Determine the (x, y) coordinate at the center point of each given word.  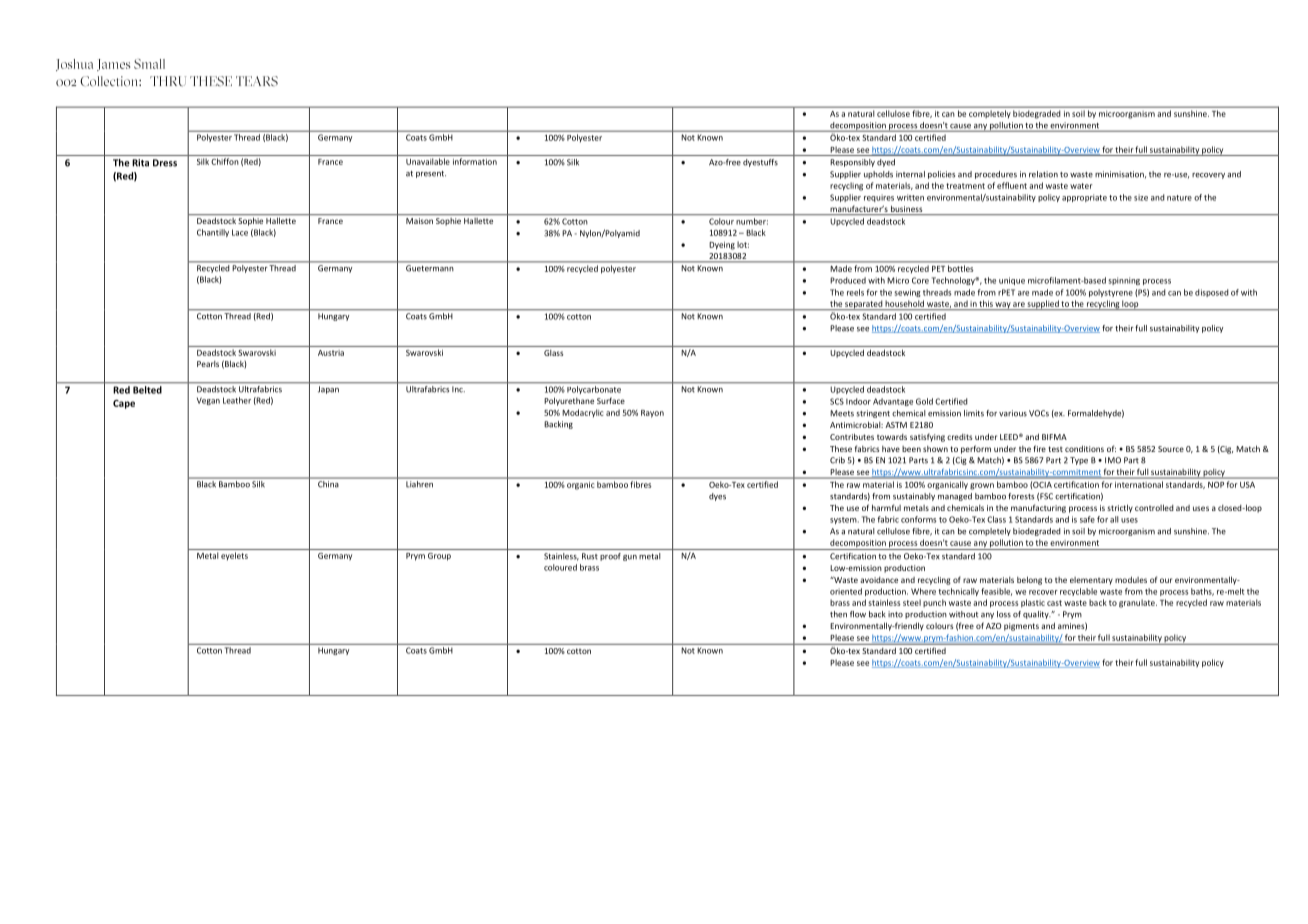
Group (439, 557)
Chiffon (225, 161)
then (838, 614)
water (1081, 186)
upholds (878, 175)
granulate (1138, 603)
